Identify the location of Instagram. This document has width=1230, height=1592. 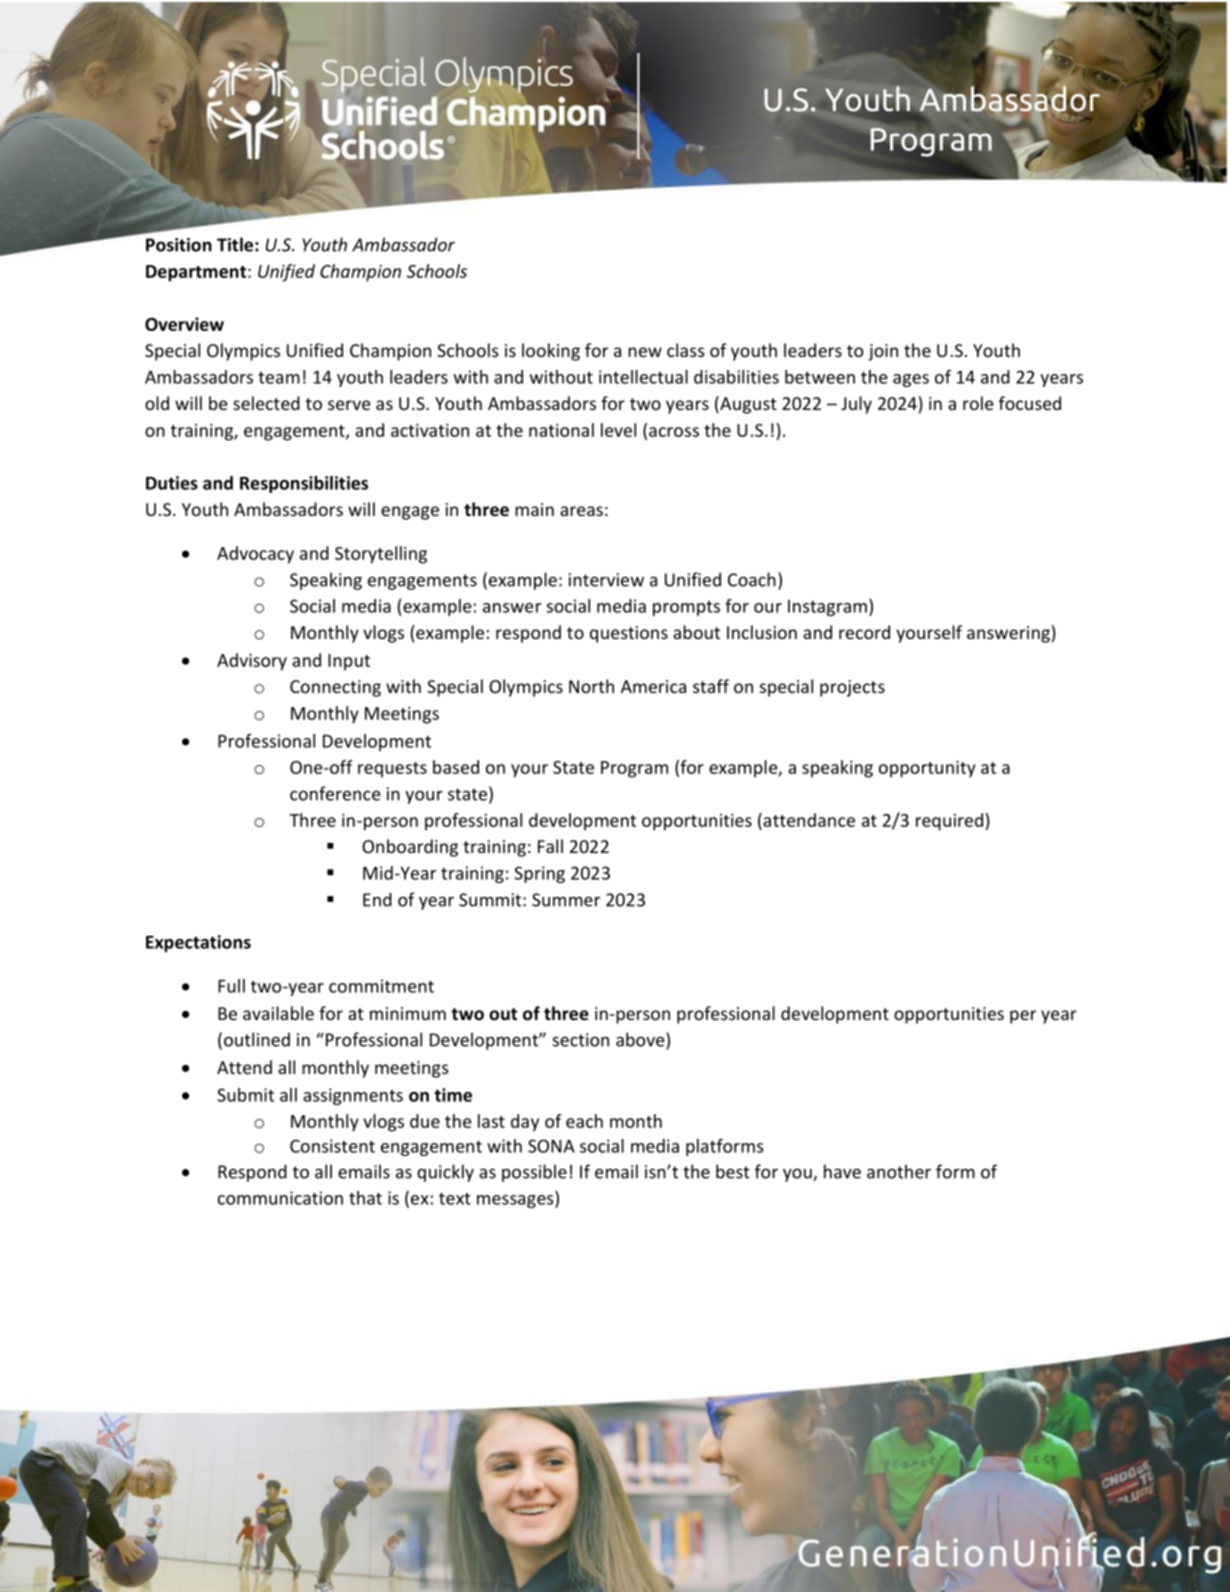
(827, 608).
